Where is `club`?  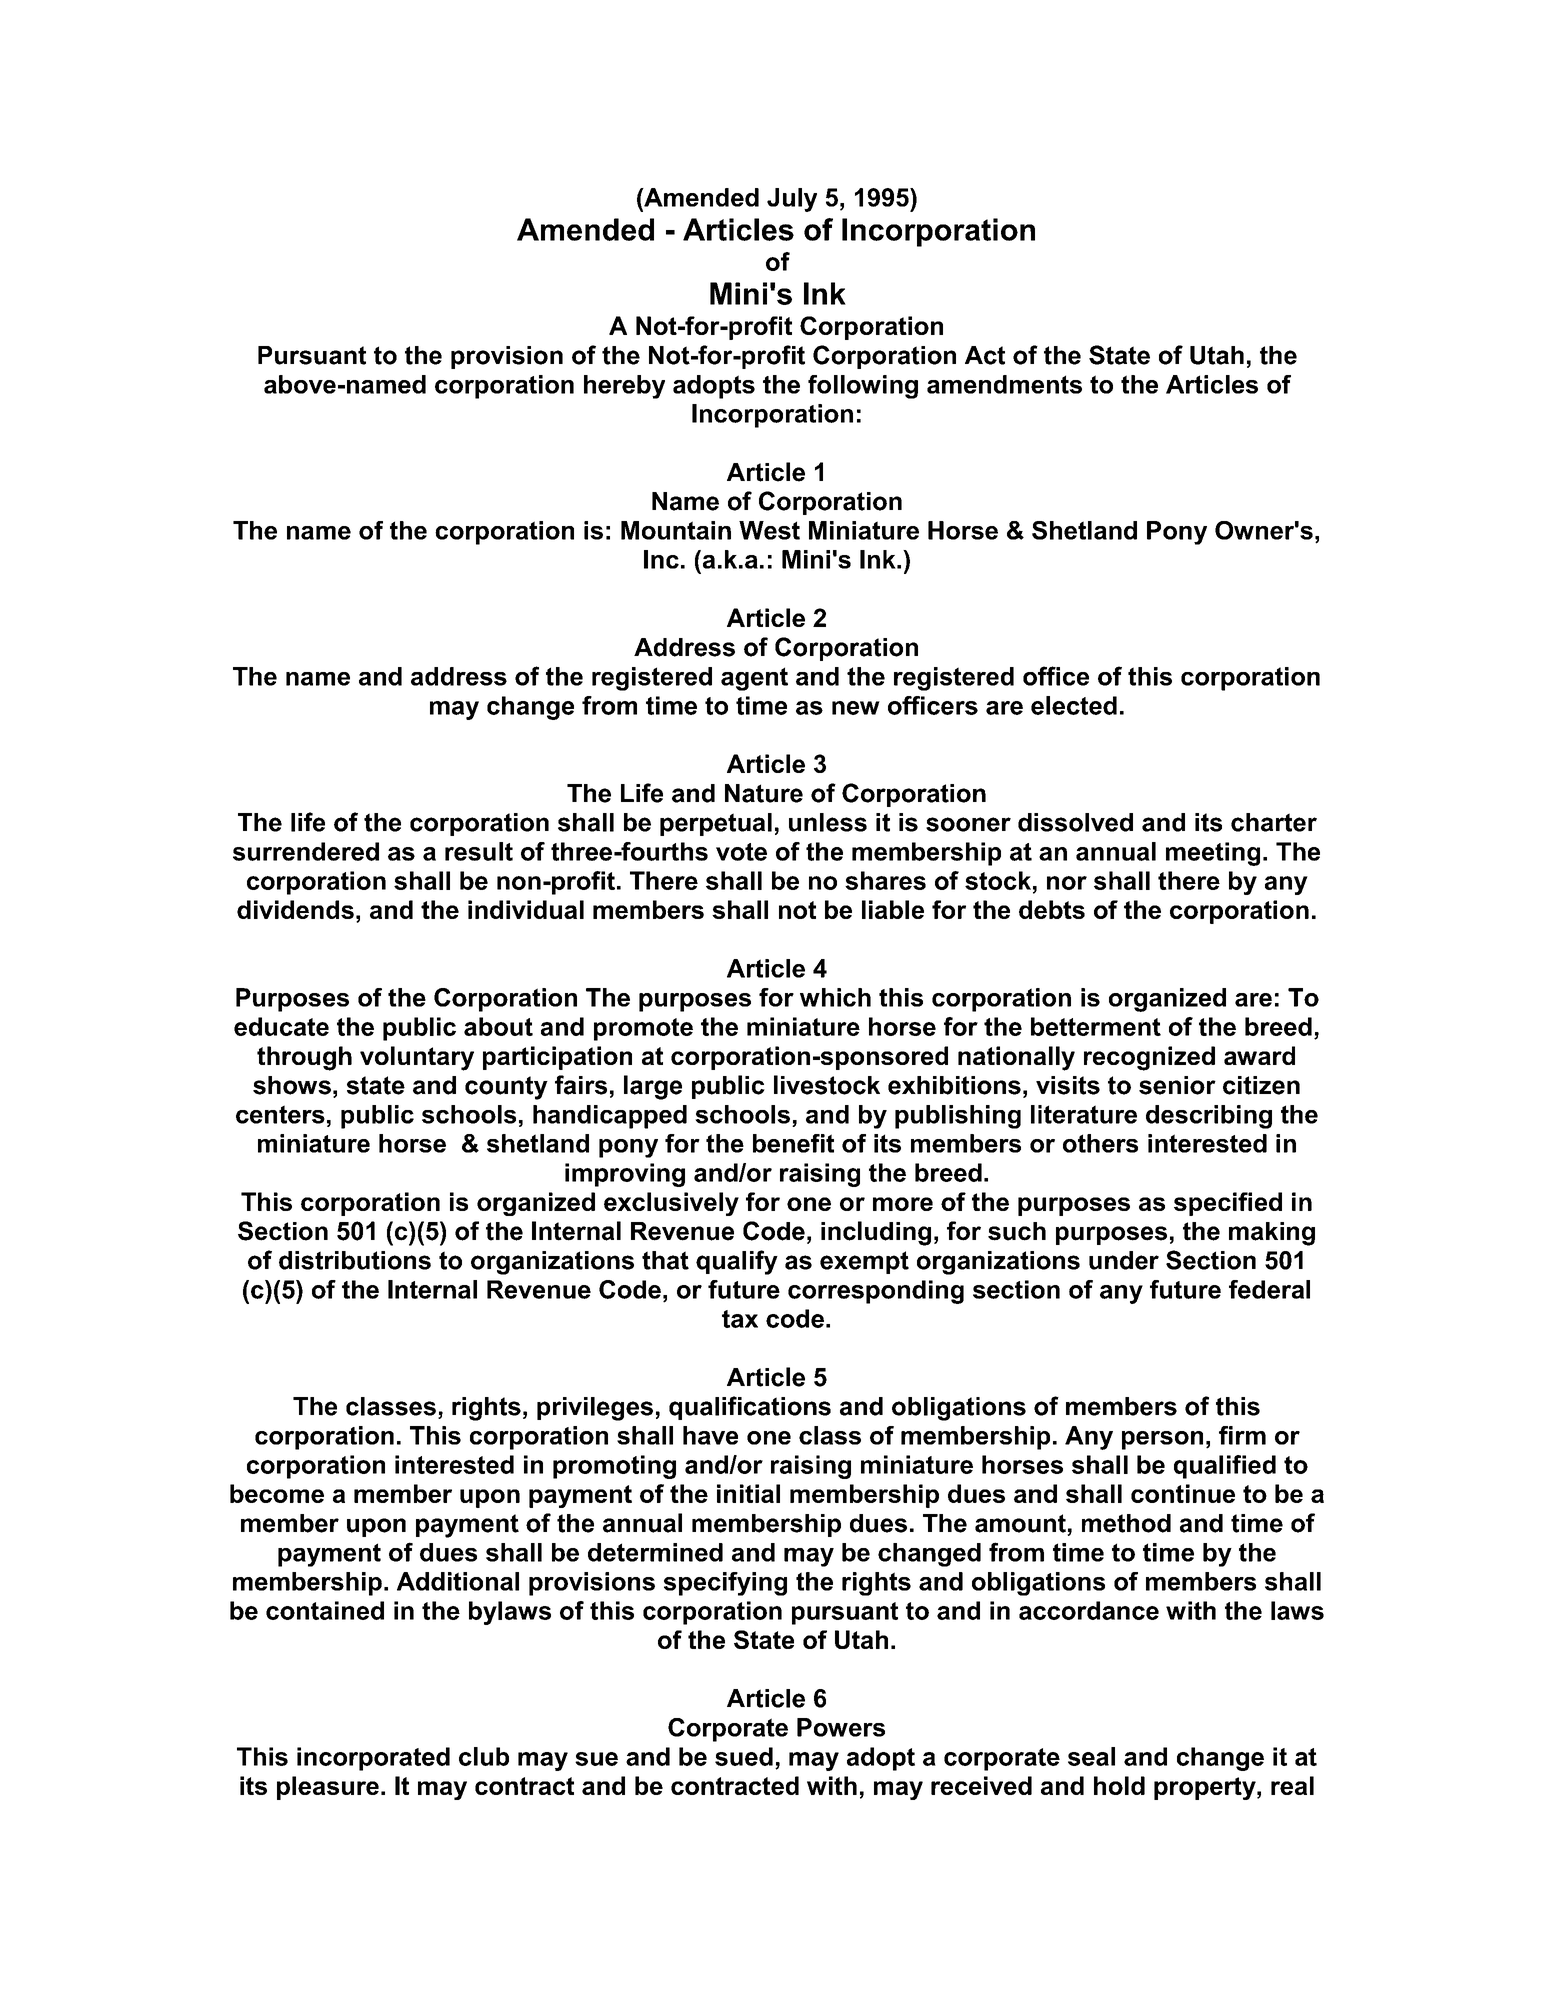
club is located at coordinates (484, 1756).
